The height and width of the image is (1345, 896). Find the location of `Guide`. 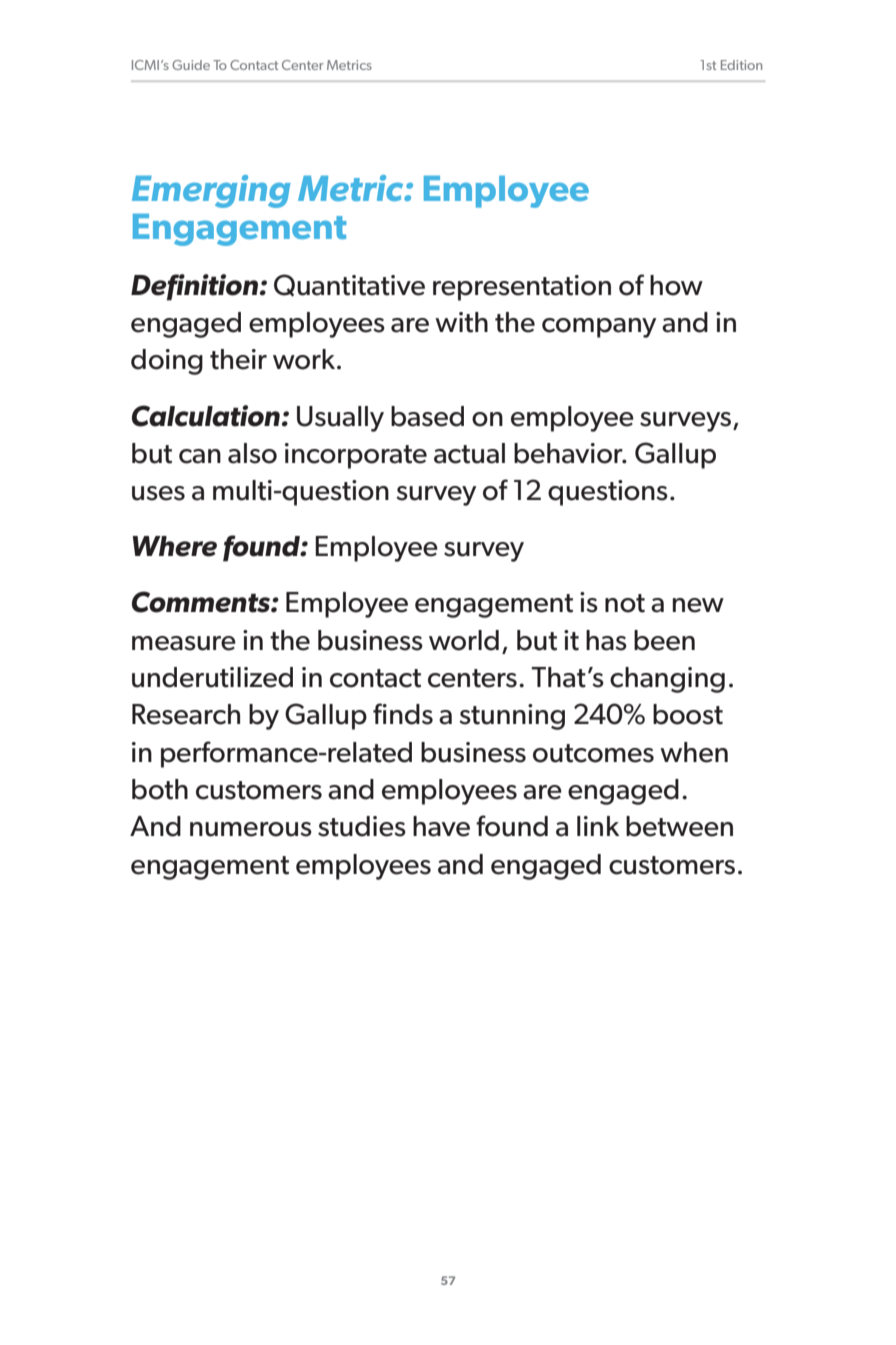

Guide is located at coordinates (191, 65).
